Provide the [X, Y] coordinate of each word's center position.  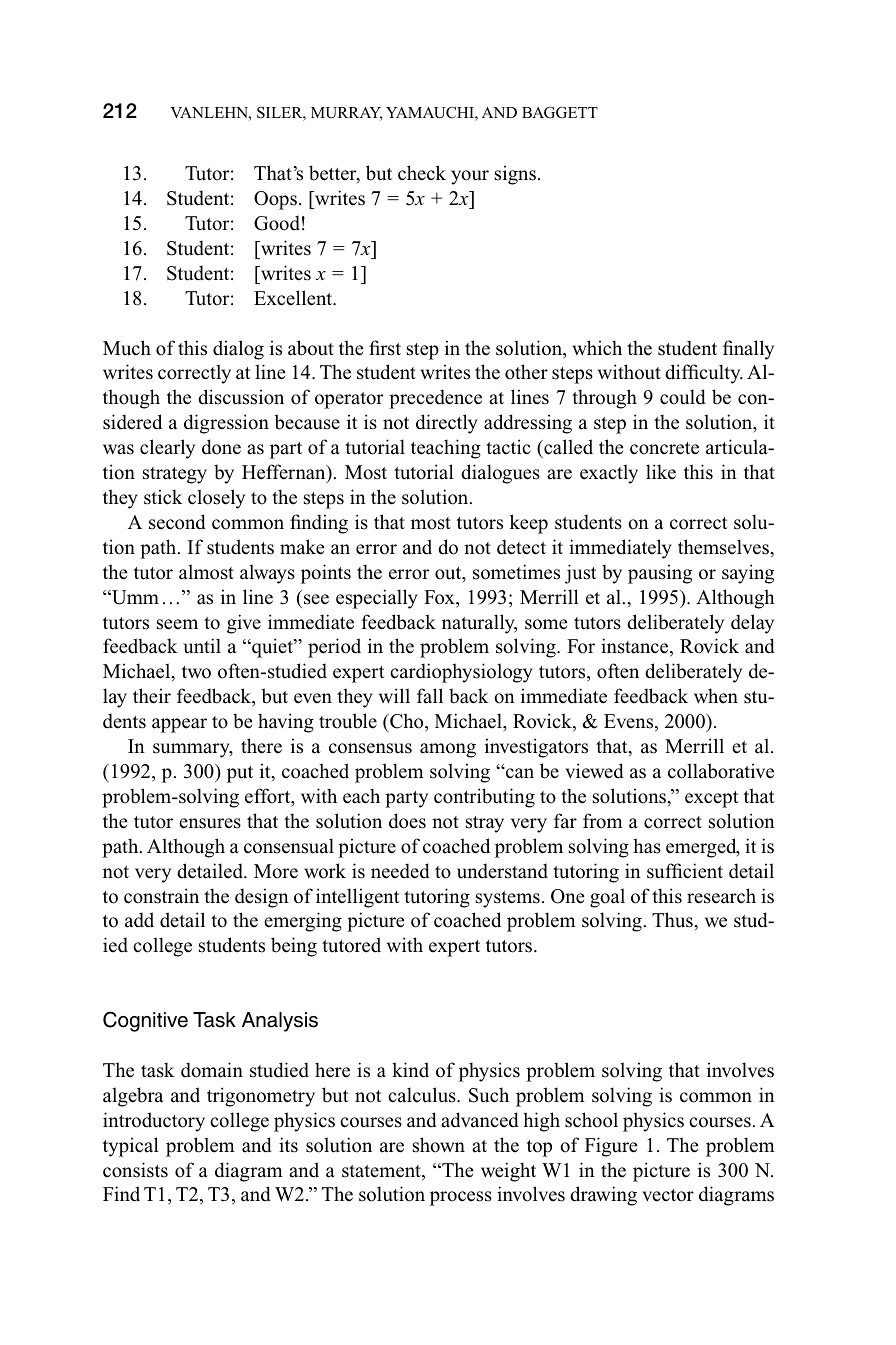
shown [439, 1145]
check [422, 173]
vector [668, 1195]
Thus [673, 920]
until [202, 646]
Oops [275, 200]
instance [636, 647]
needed [400, 871]
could [683, 397]
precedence [435, 399]
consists [135, 1170]
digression [226, 424]
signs [515, 175]
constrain [161, 896]
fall [430, 696]
